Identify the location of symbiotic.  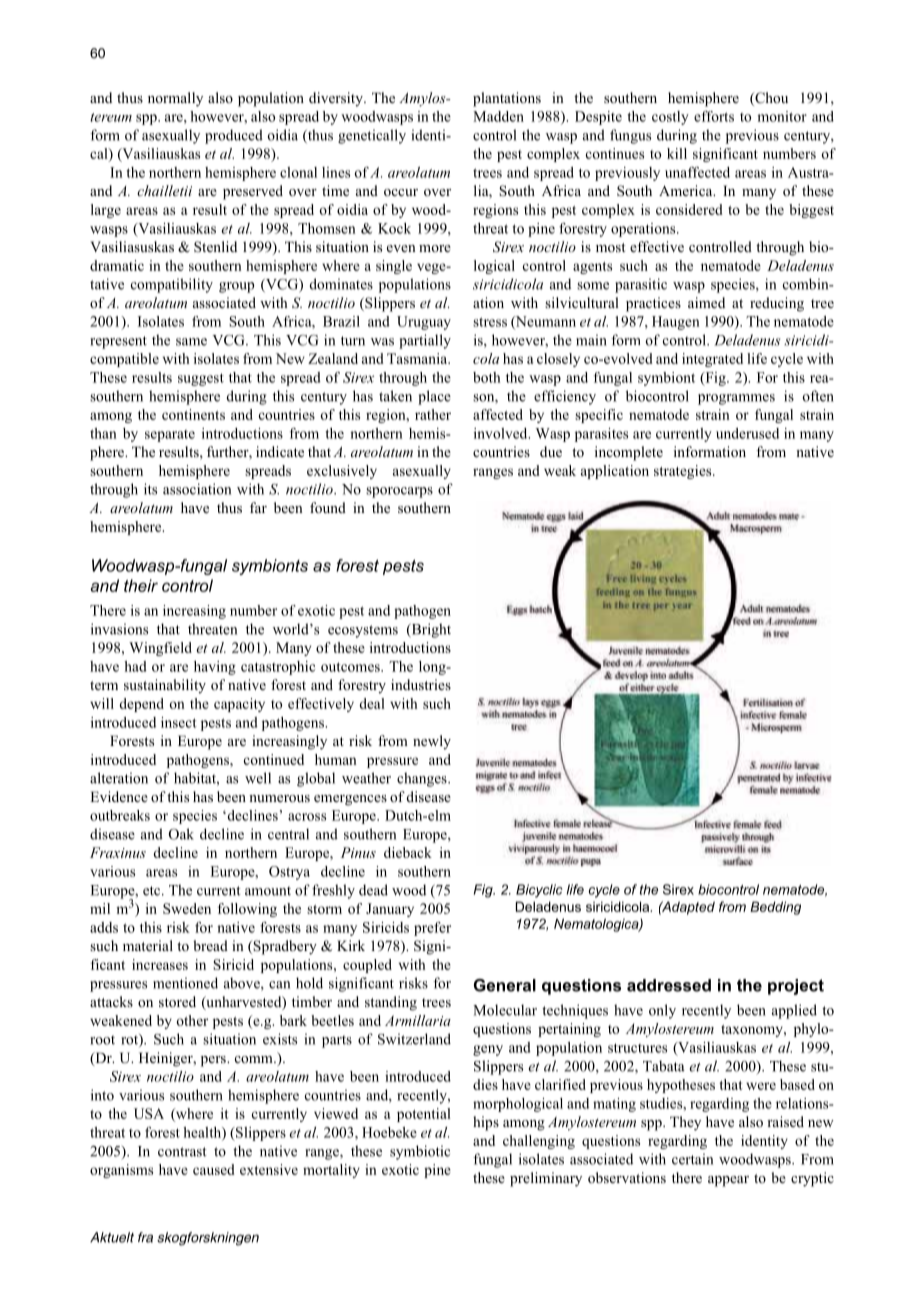
(420, 1152).
